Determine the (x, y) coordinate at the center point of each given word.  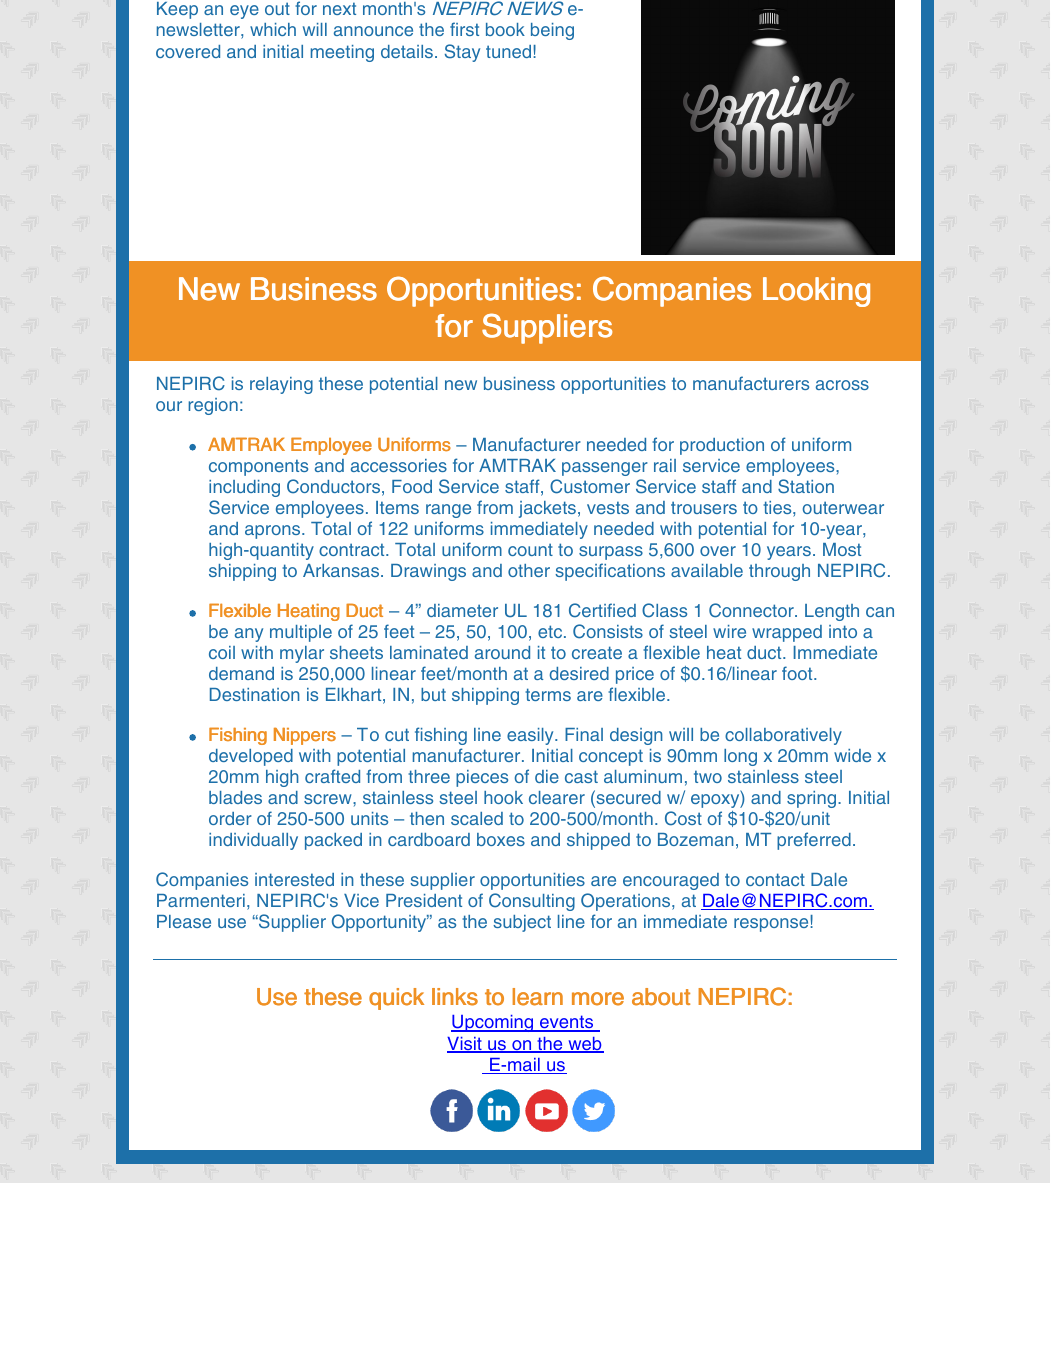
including (244, 488)
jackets (547, 509)
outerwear (843, 507)
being (552, 31)
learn (538, 997)
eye (244, 12)
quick (396, 999)
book (505, 29)
